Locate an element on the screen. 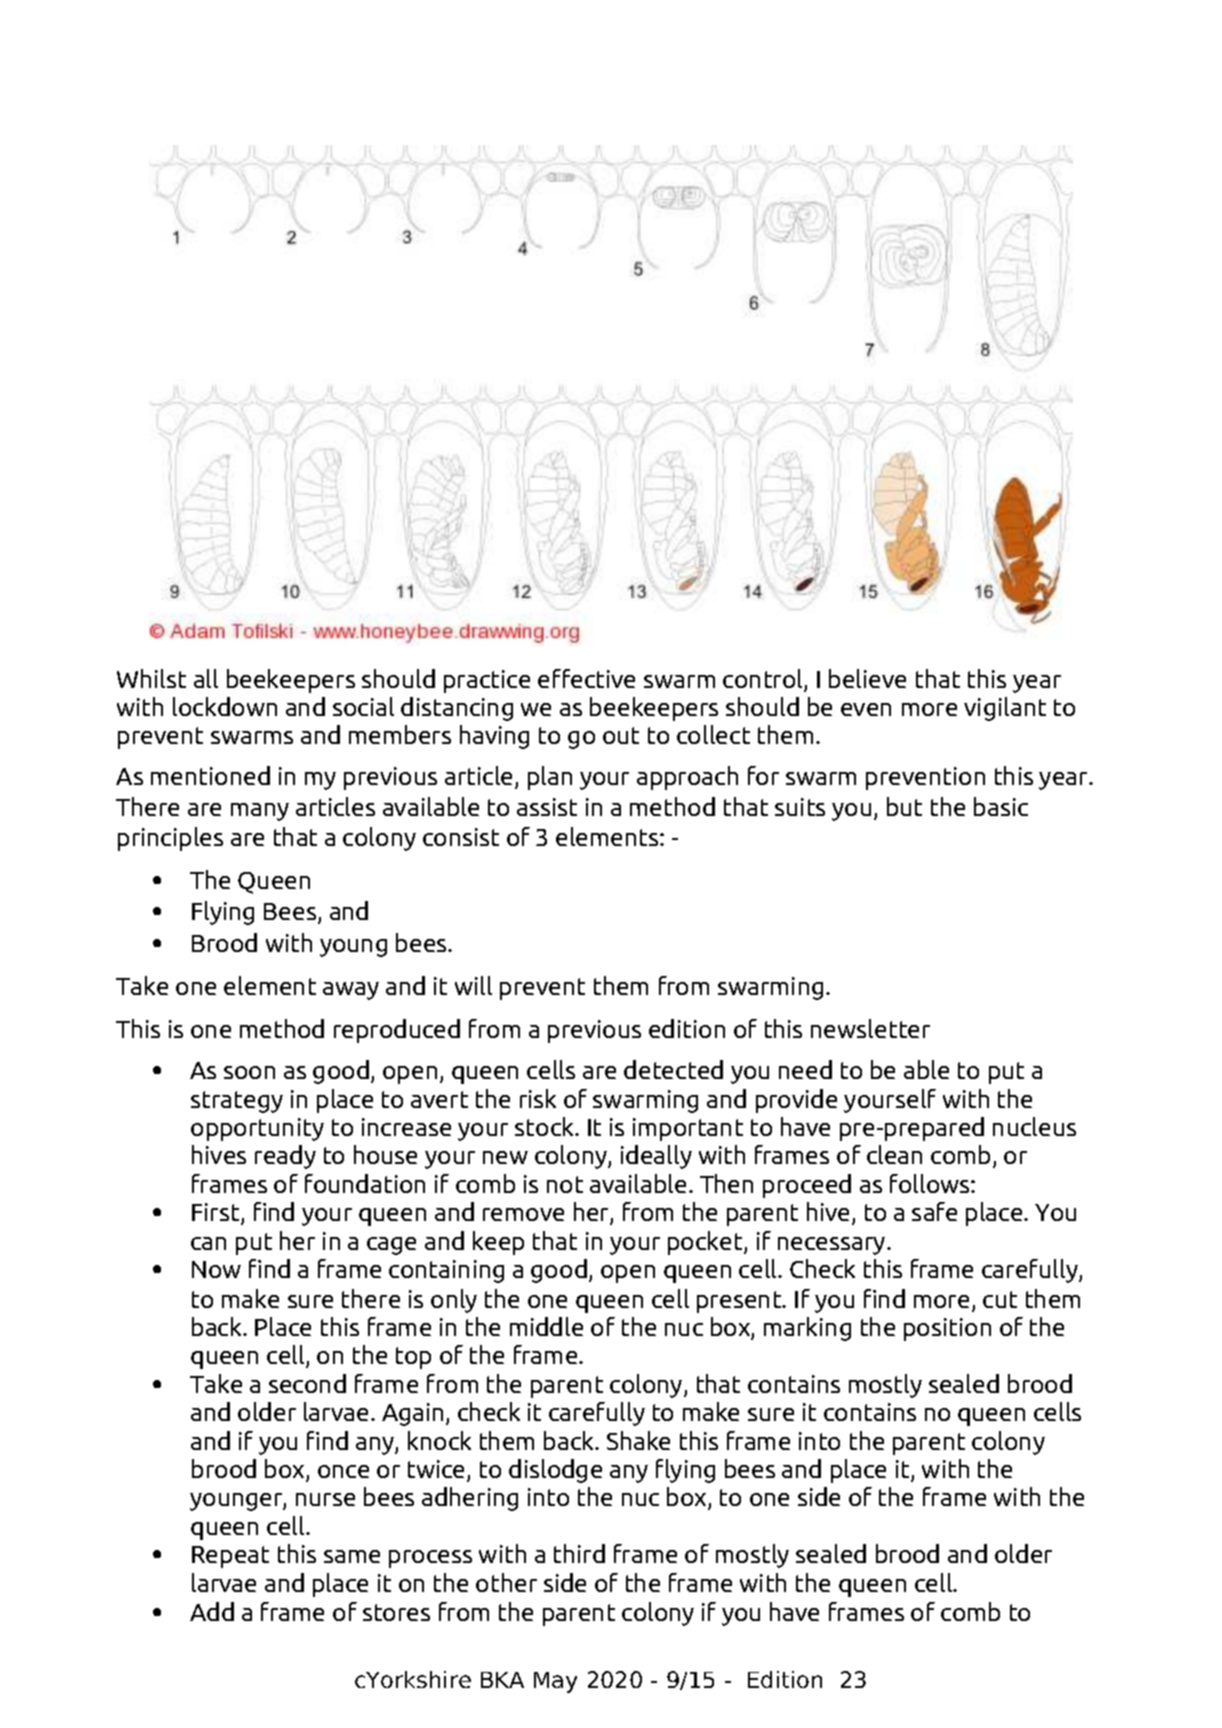 The width and height of the screenshot is (1222, 1728). newsletter is located at coordinates (870, 1028).
